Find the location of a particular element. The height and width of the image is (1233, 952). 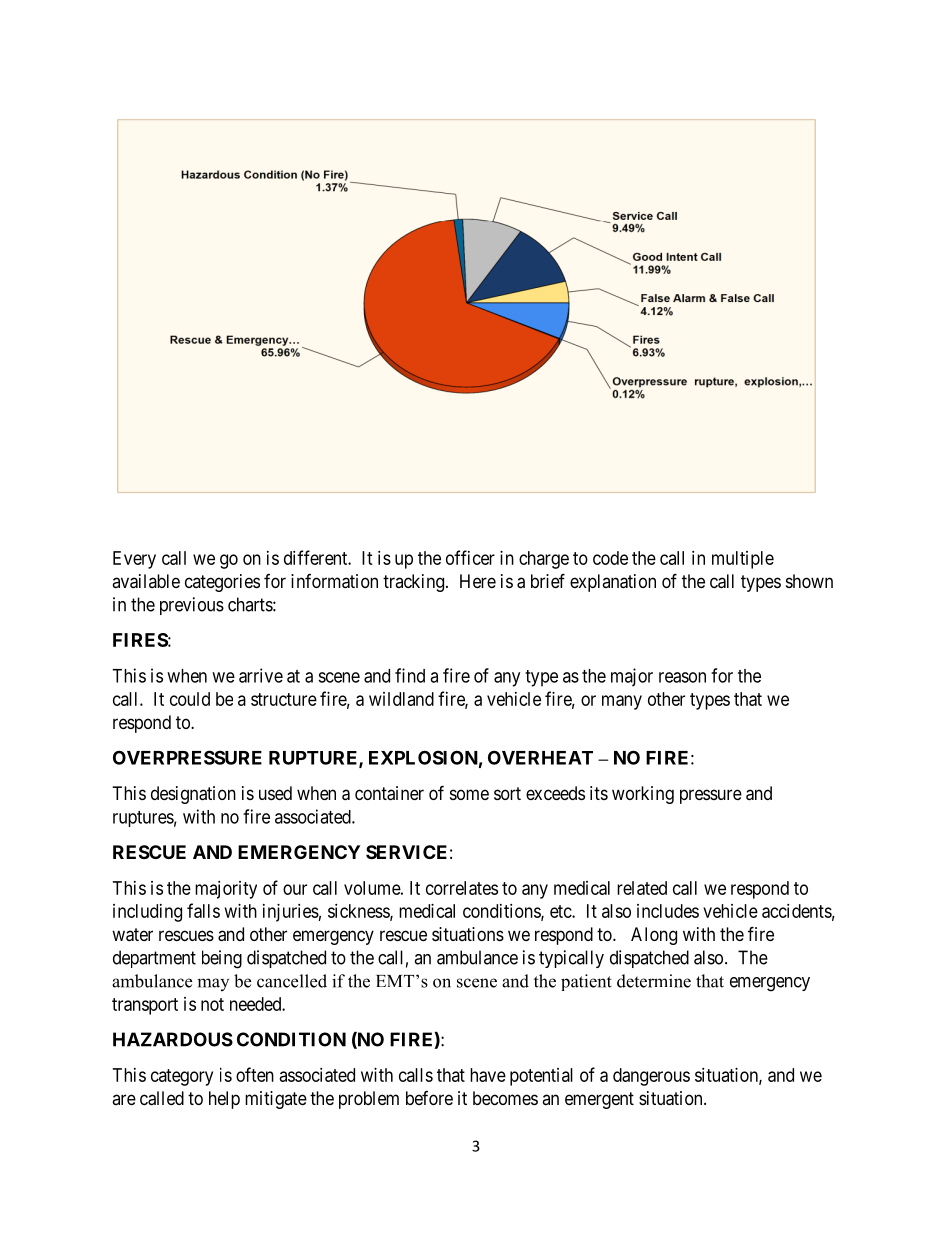

category is located at coordinates (182, 1077).
